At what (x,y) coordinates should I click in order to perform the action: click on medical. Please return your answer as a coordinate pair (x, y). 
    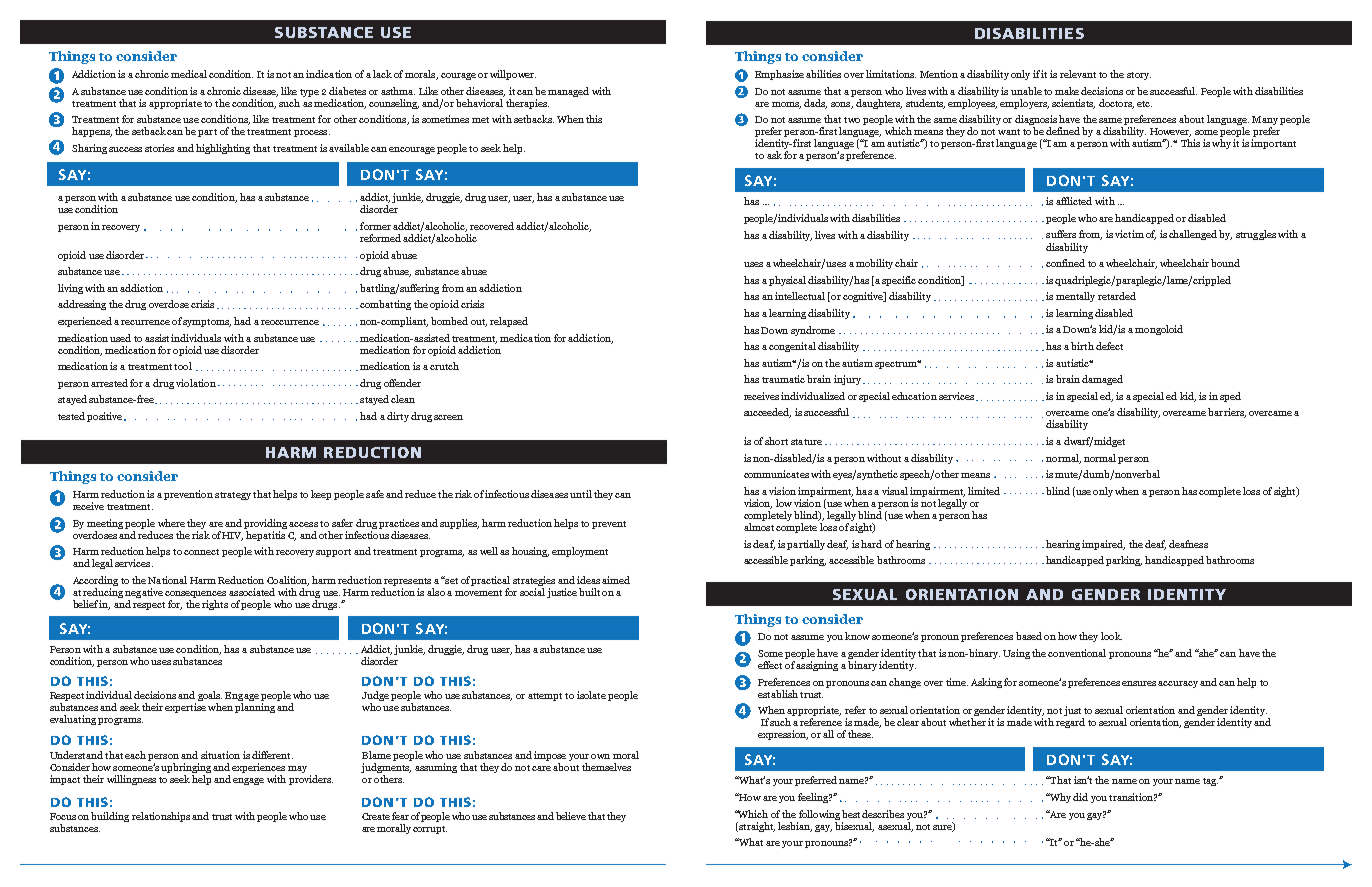
    Looking at the image, I should click on (189, 74).
